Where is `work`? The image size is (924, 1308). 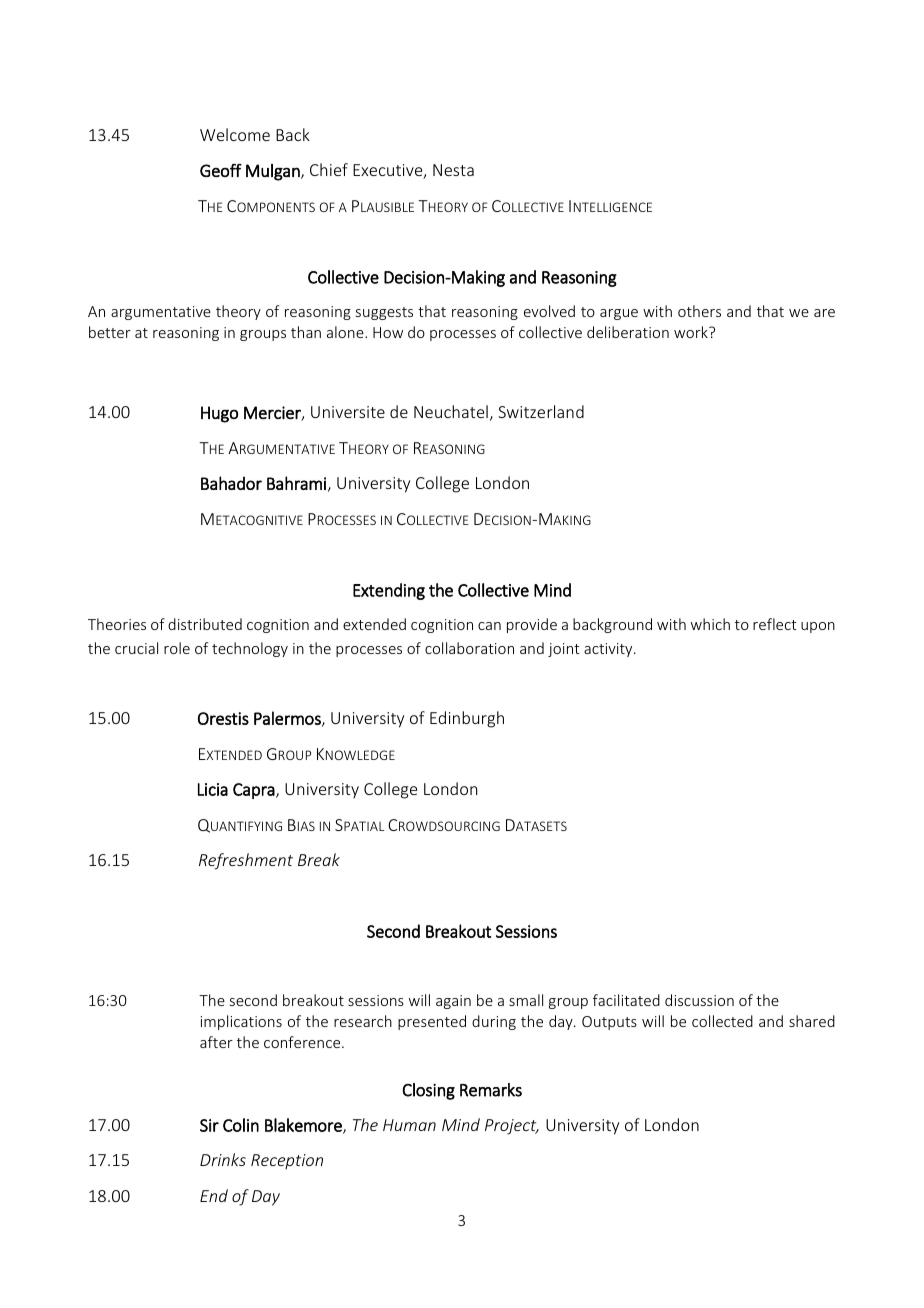
work is located at coordinates (692, 332).
